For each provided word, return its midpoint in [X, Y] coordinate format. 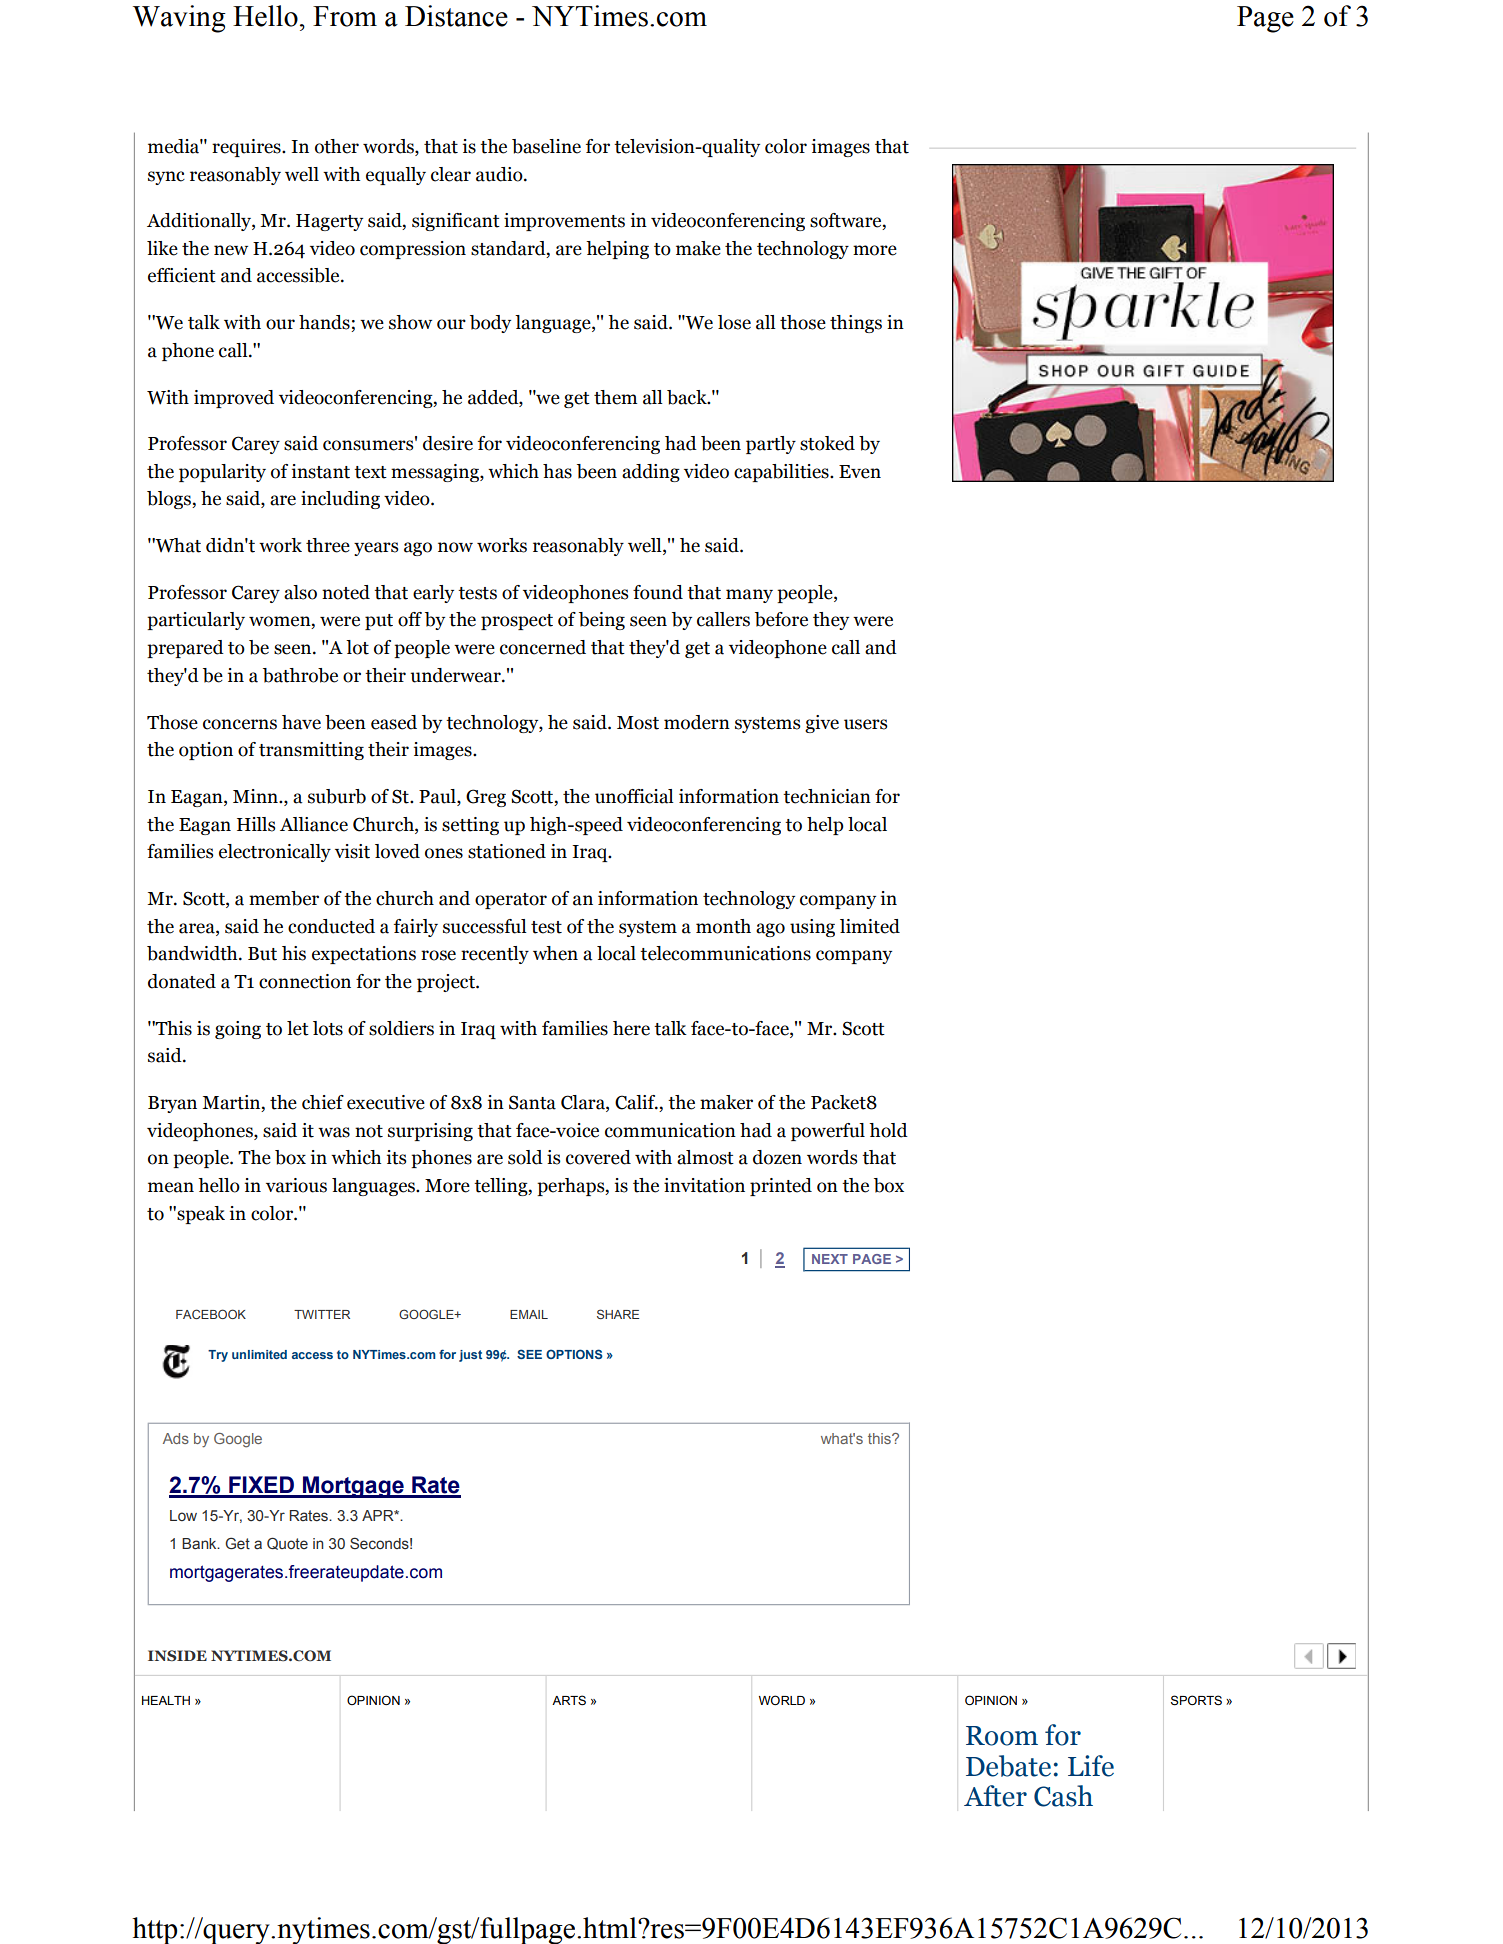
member [284, 898]
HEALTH [166, 1700]
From [345, 16]
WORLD [782, 1700]
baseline [546, 146]
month [723, 926]
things [856, 324]
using [812, 928]
